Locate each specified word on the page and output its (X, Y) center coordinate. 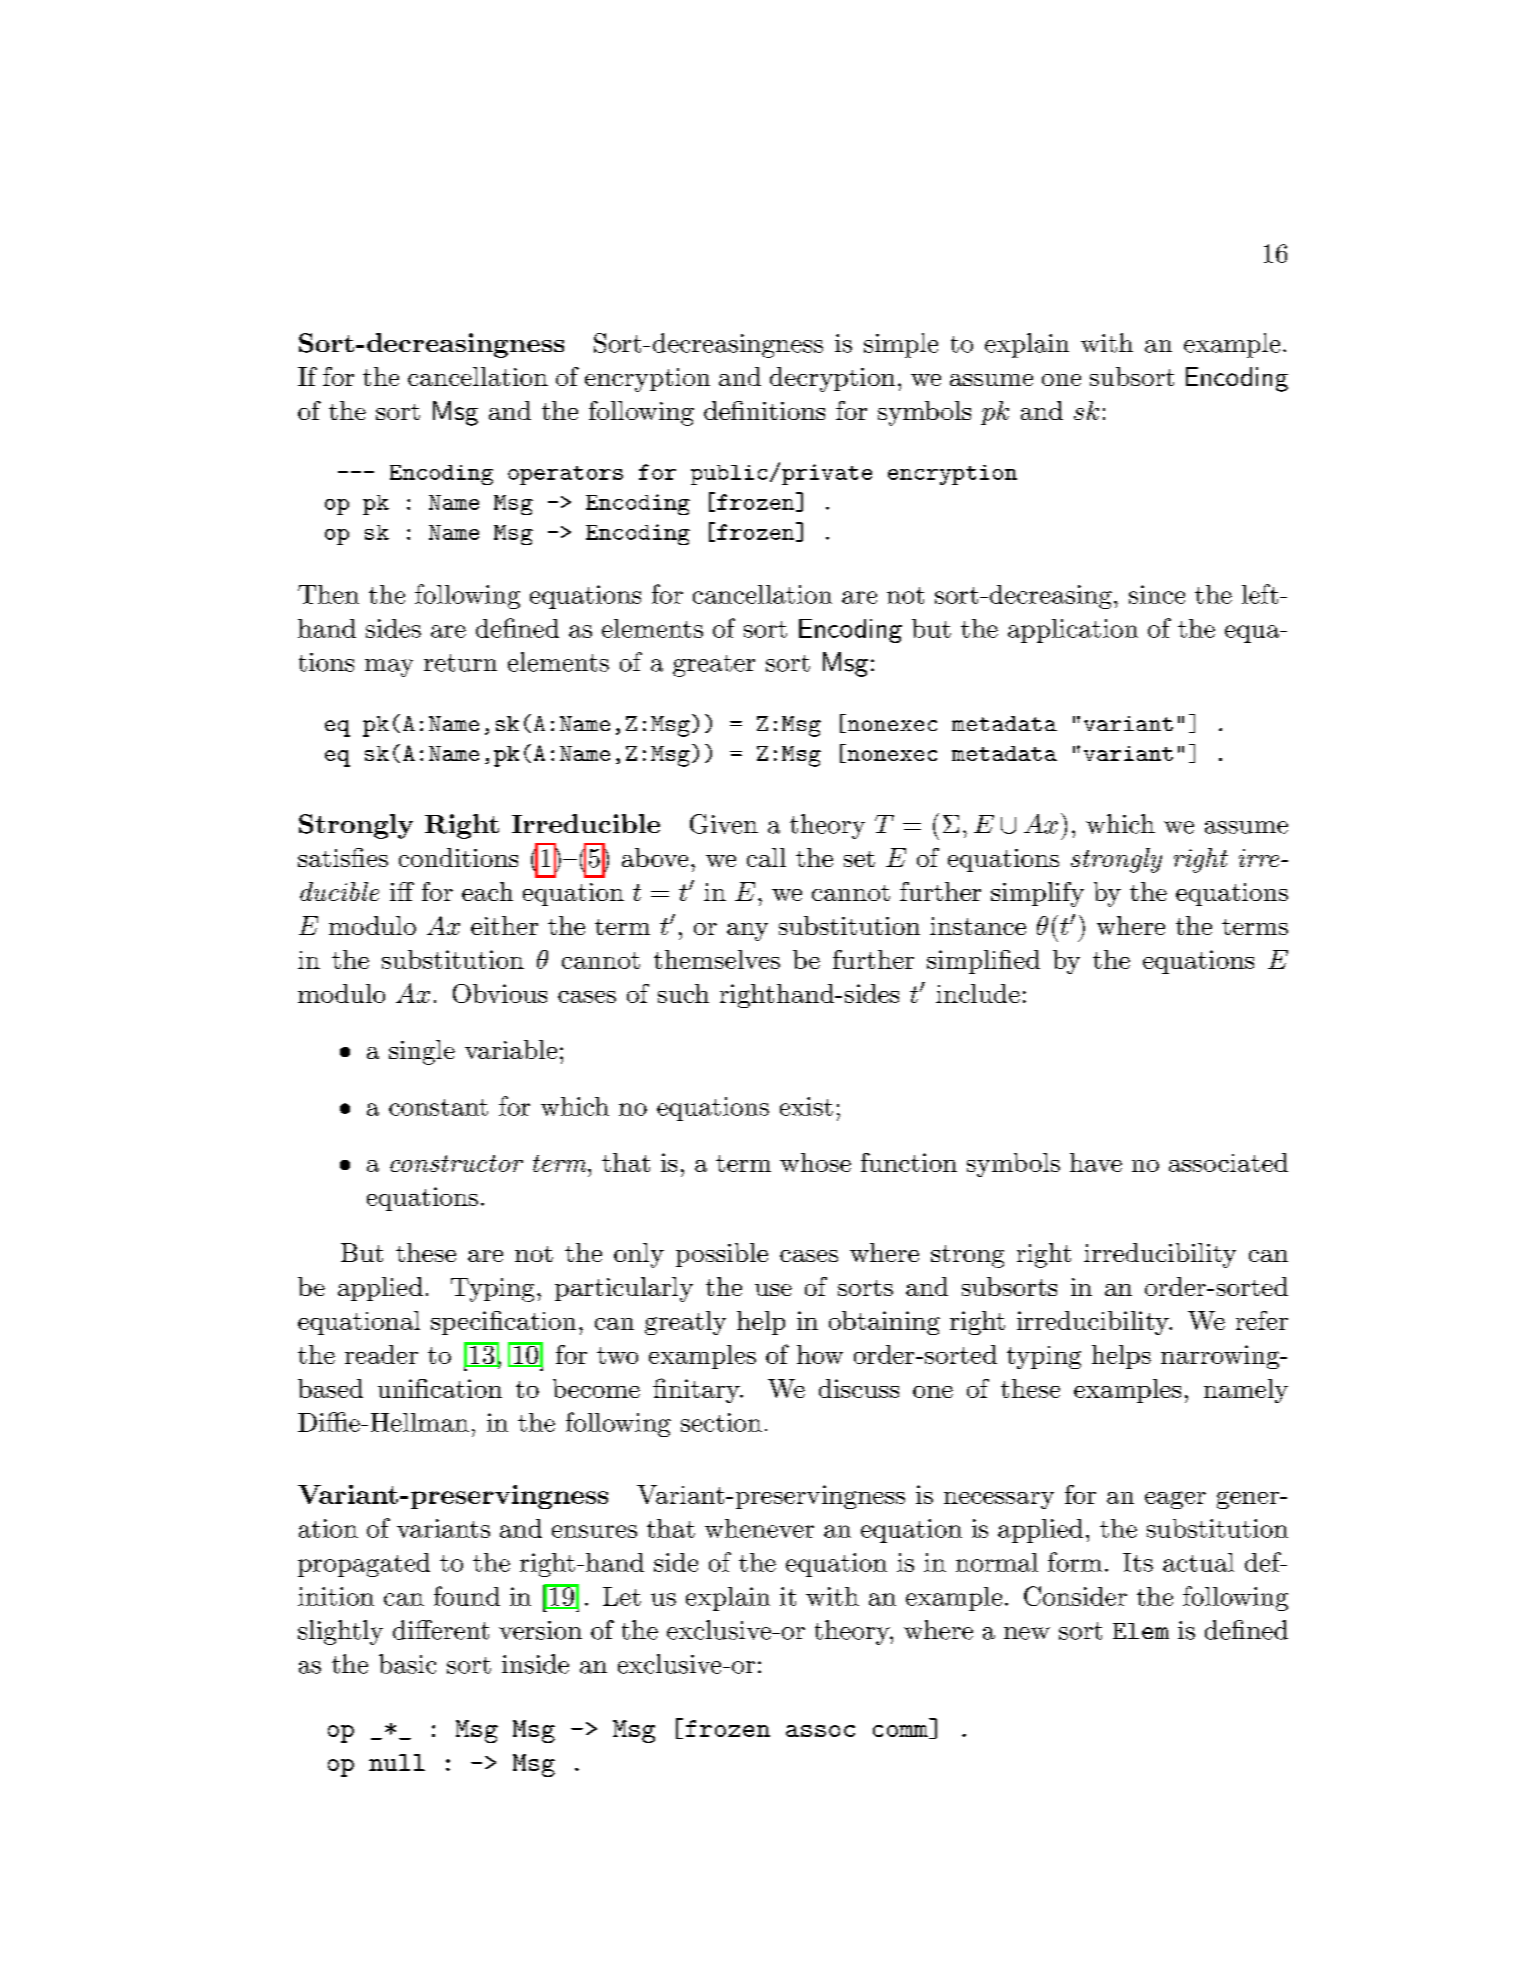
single (422, 1052)
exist (806, 1106)
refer (1262, 1320)
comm (901, 1732)
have (1096, 1162)
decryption (832, 379)
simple (901, 345)
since (1157, 594)
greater (714, 666)
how (820, 1354)
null (397, 1762)
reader (381, 1354)
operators (565, 475)
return (460, 663)
